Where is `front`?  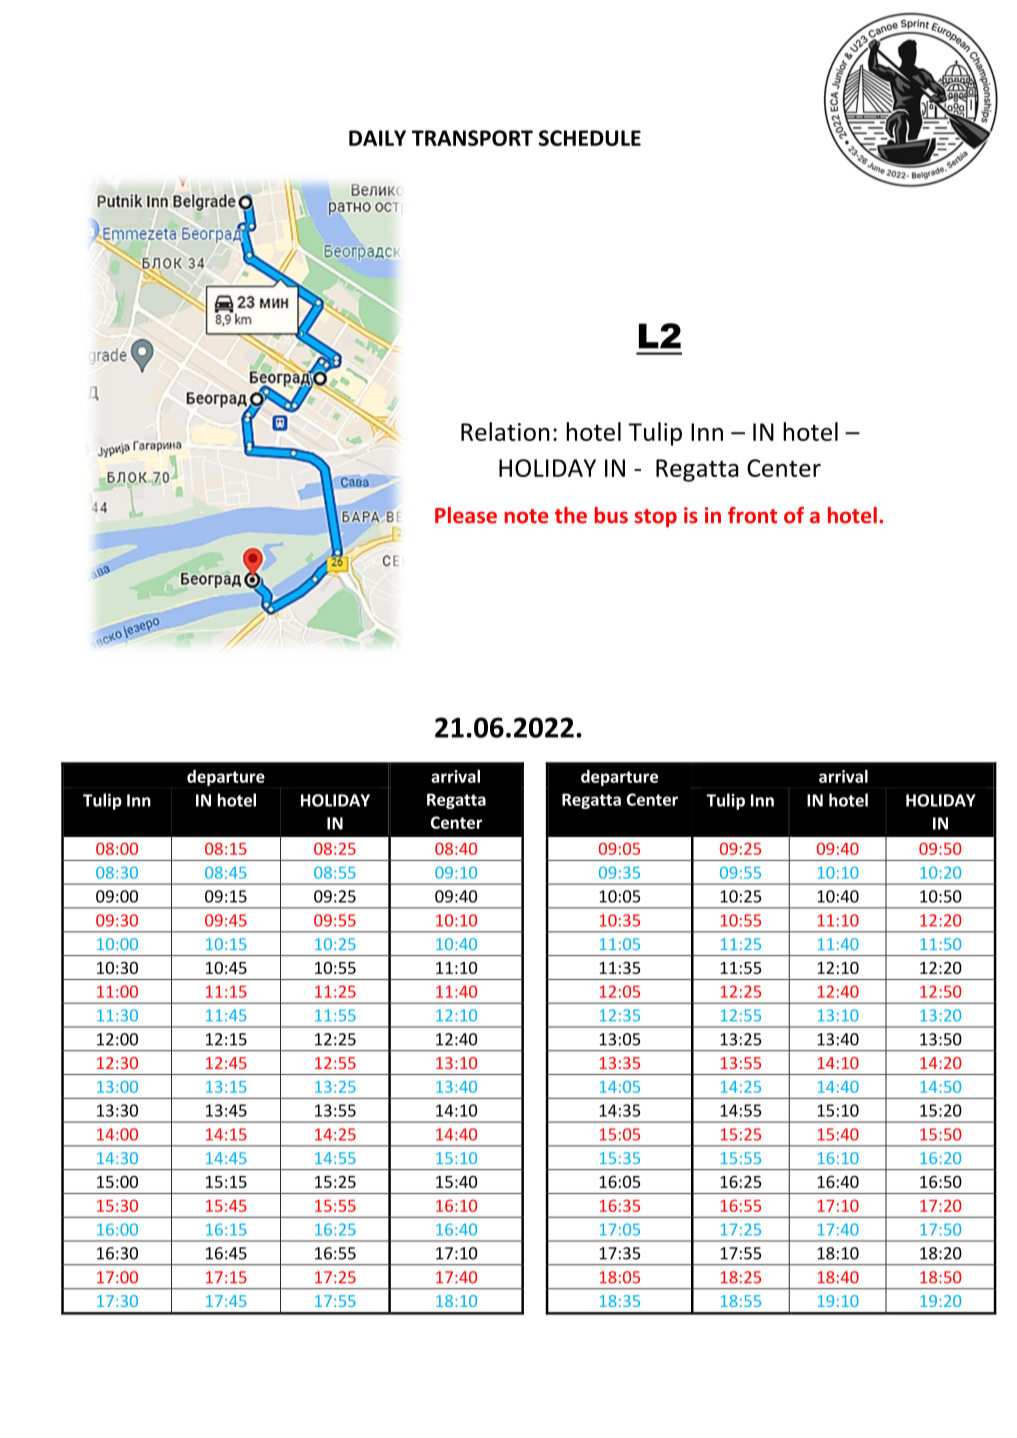
front is located at coordinates (752, 515).
